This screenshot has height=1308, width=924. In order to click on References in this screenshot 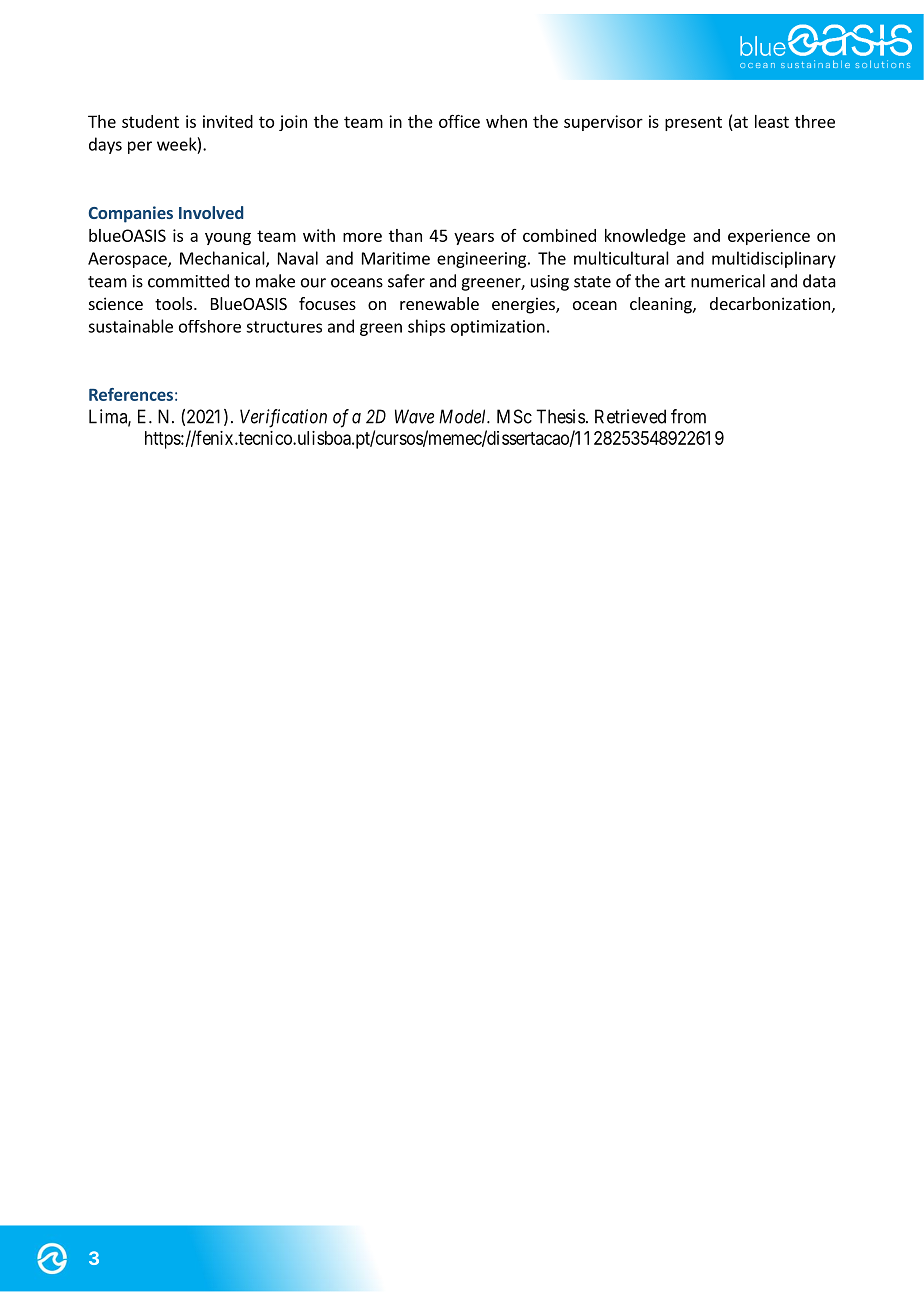, I will do `click(131, 394)`.
